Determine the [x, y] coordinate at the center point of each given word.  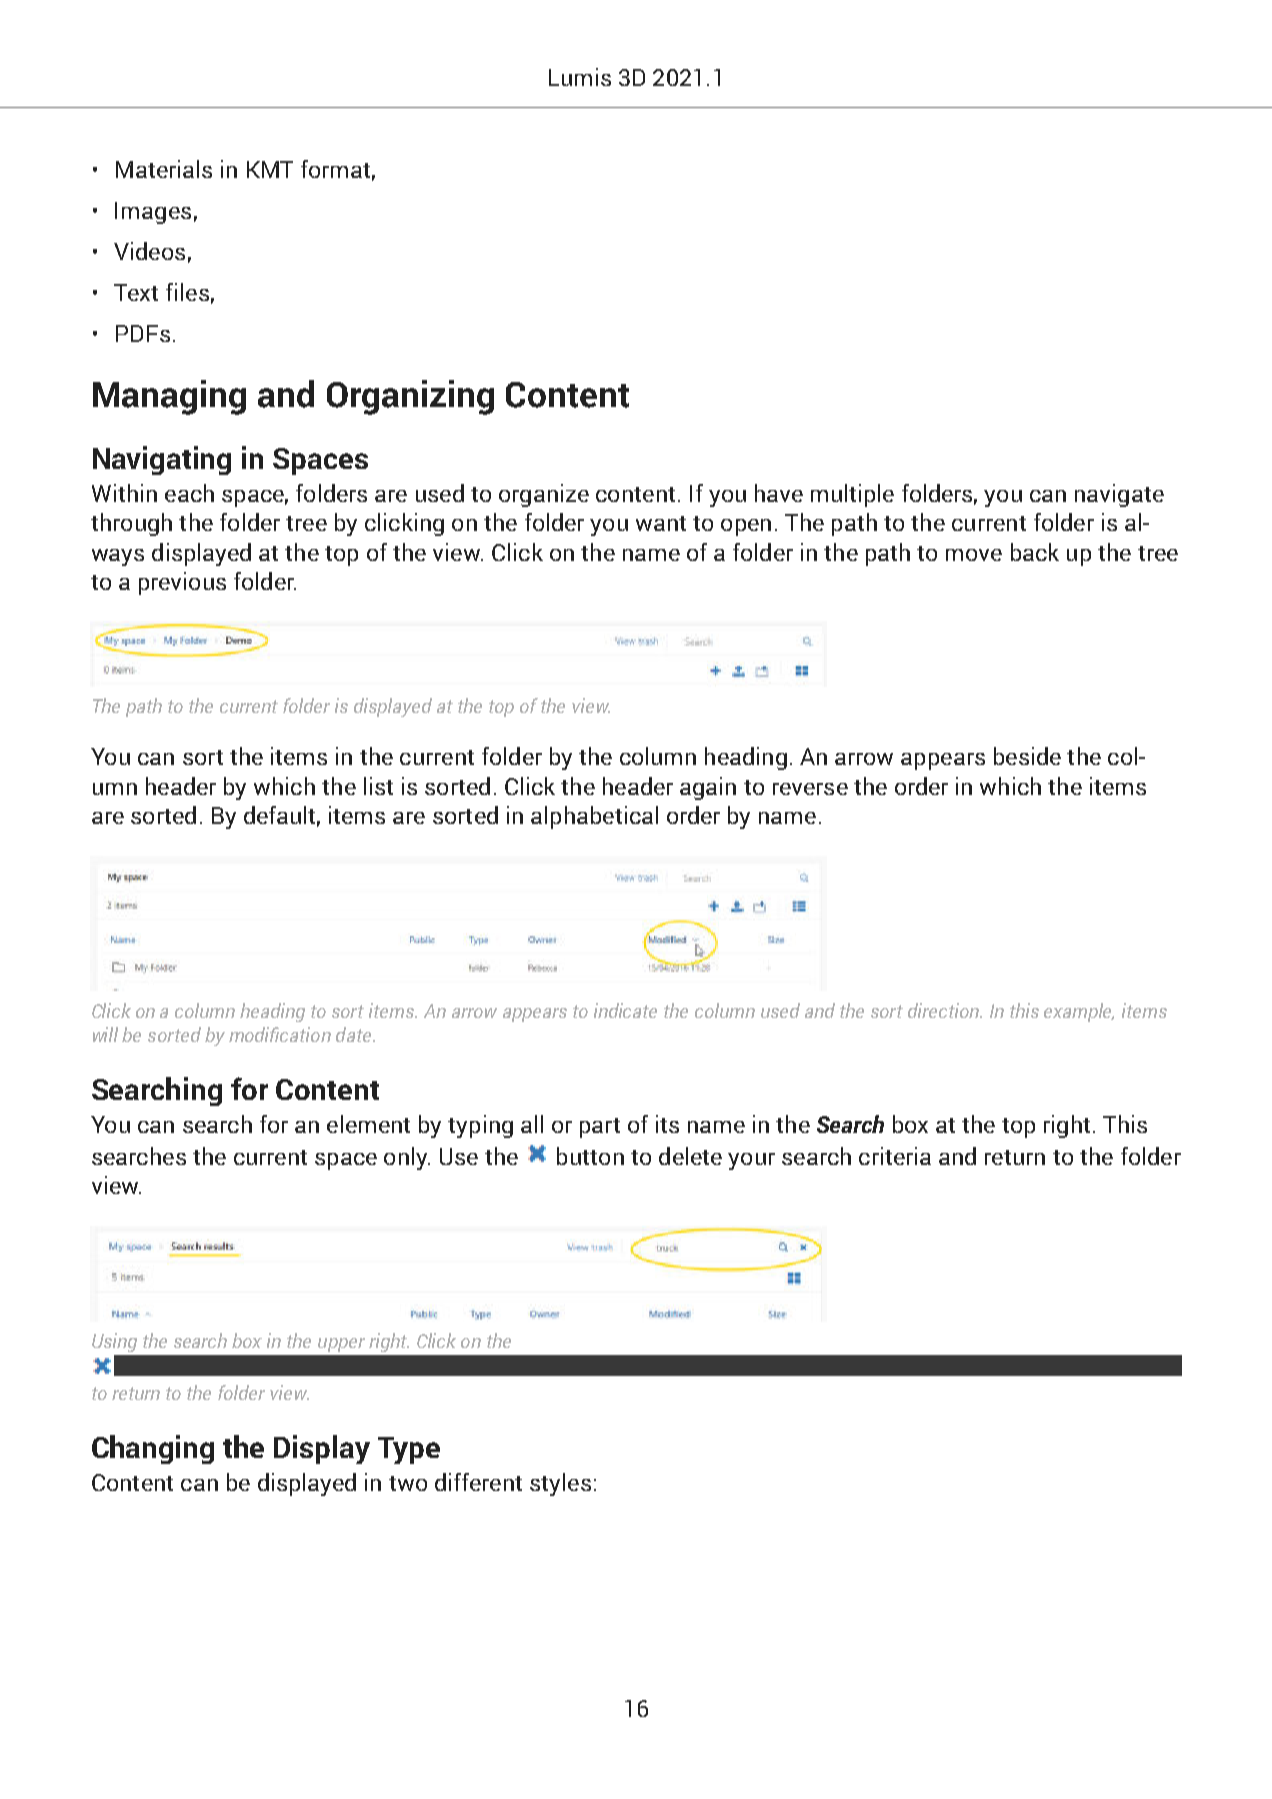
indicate [625, 1010]
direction [944, 1010]
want [661, 523]
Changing [153, 1449]
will [105, 1034]
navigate [1119, 495]
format [335, 169]
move [974, 555]
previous [182, 583]
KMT [270, 169]
